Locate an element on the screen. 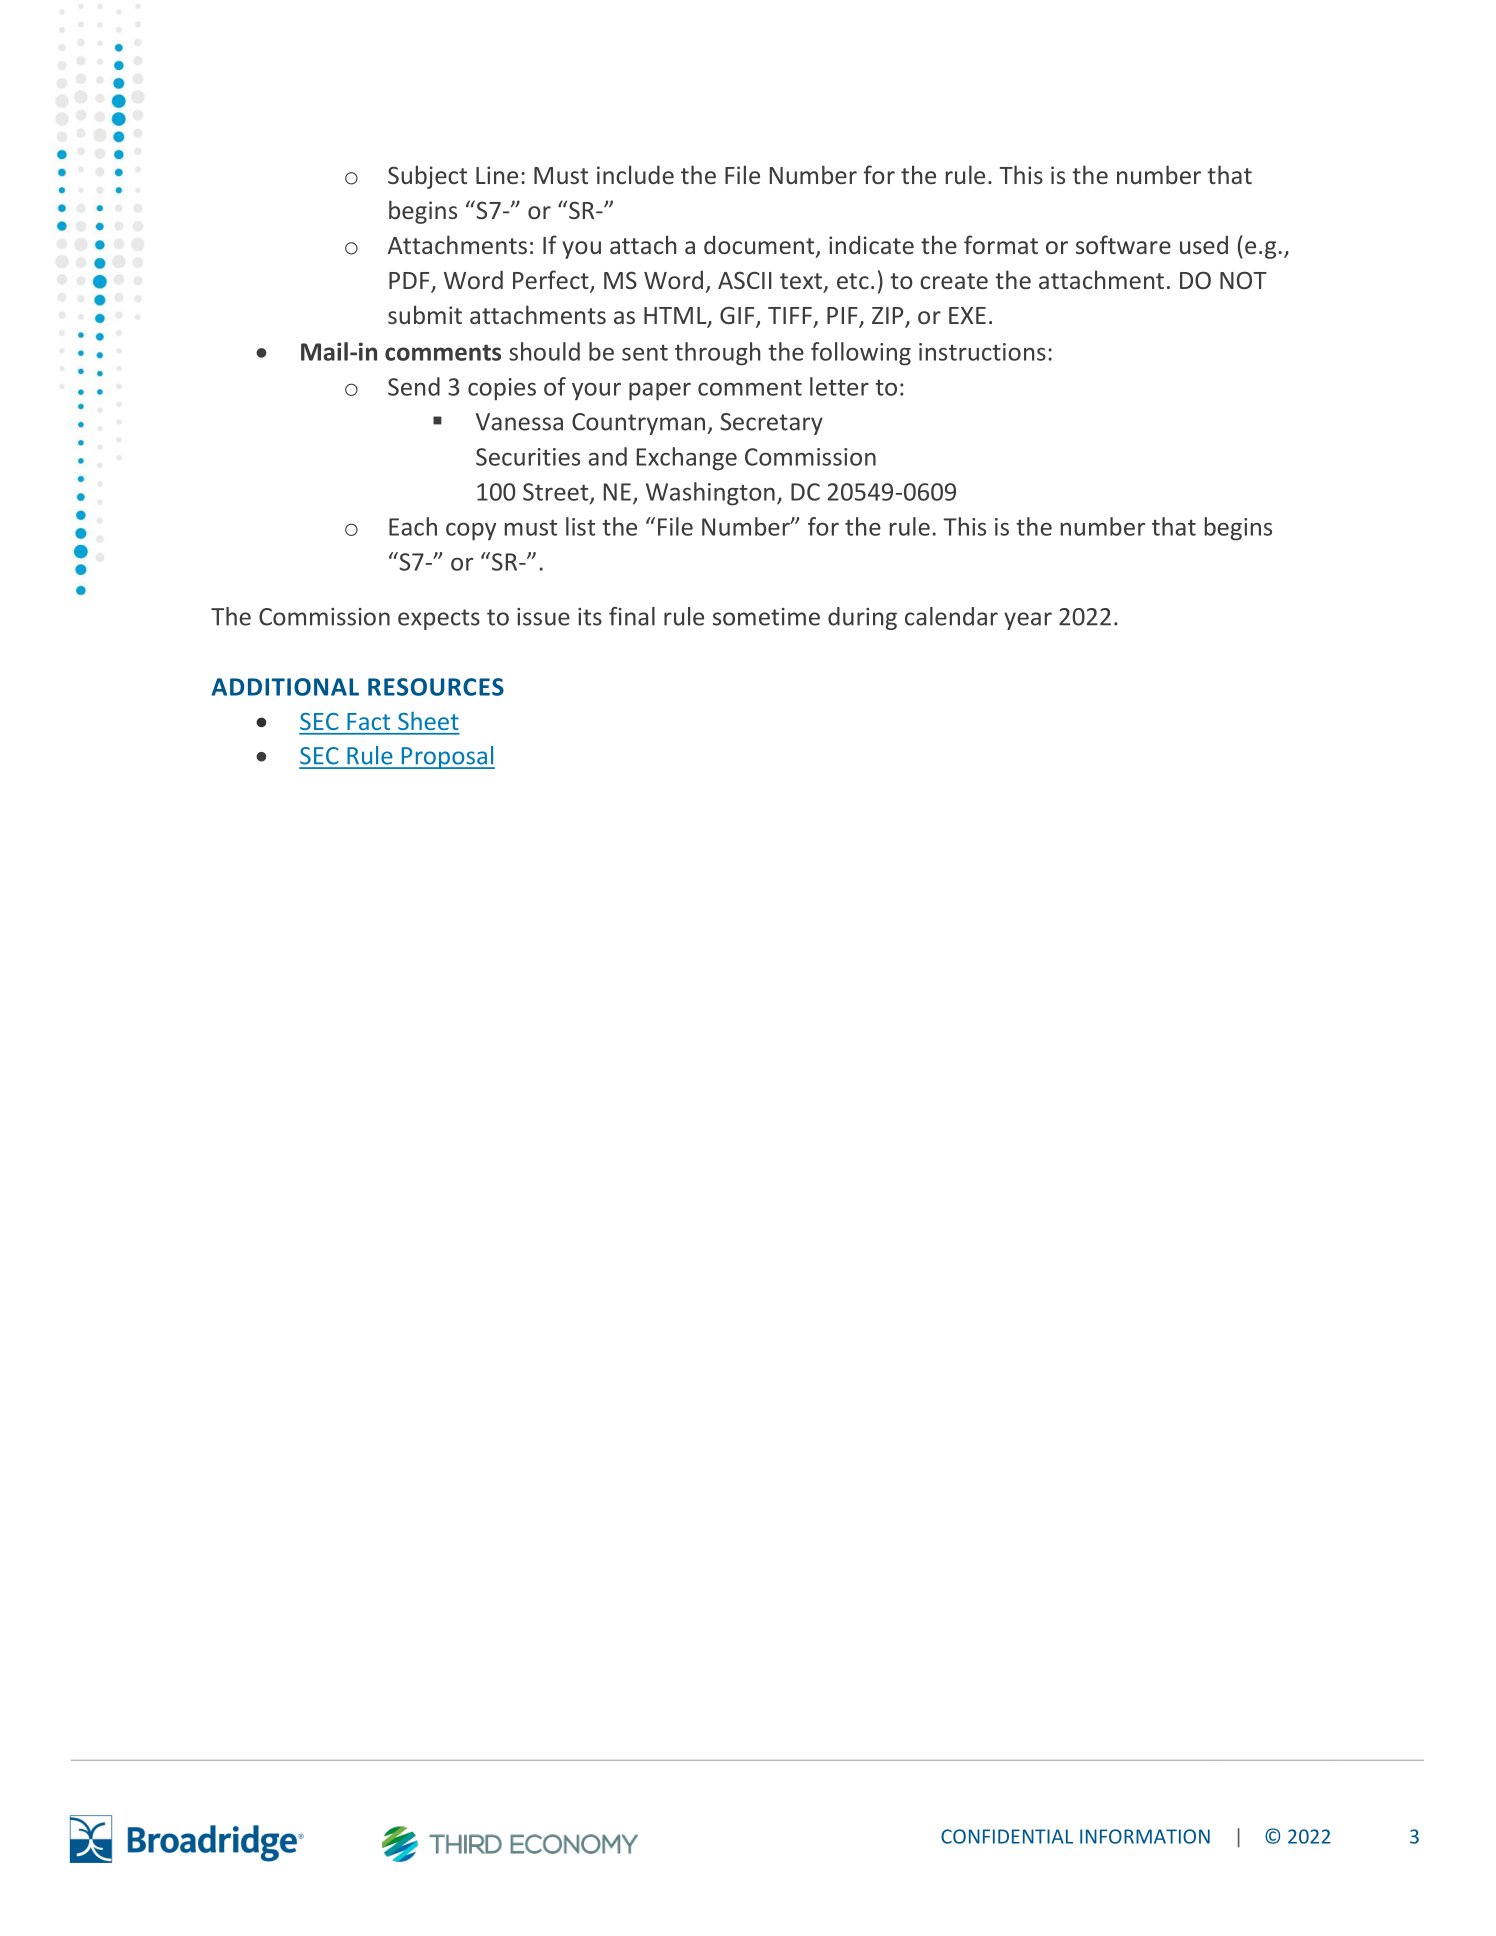 The height and width of the screenshot is (1936, 1496). sometime is located at coordinates (766, 617).
